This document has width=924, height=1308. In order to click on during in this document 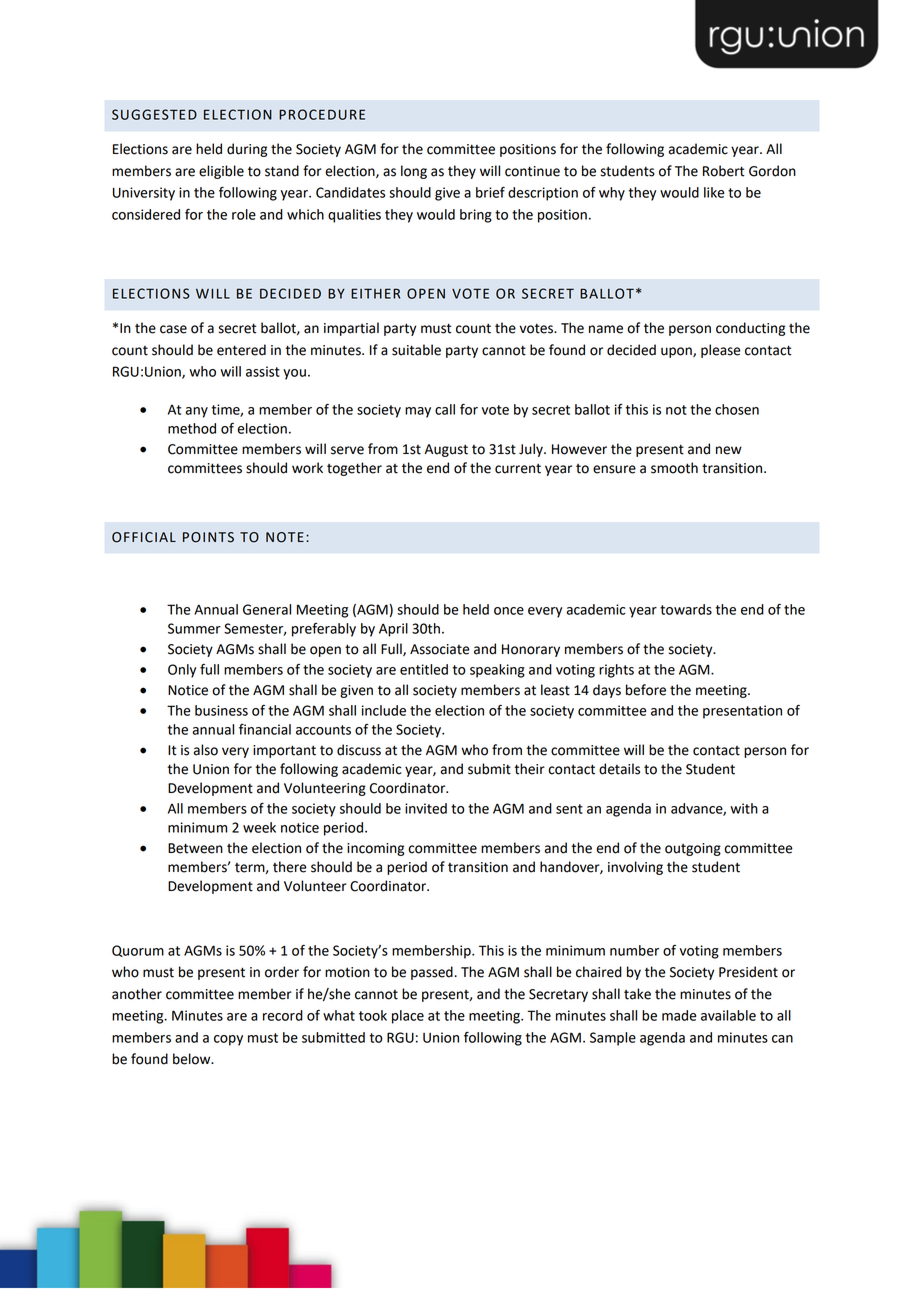, I will do `click(247, 150)`.
